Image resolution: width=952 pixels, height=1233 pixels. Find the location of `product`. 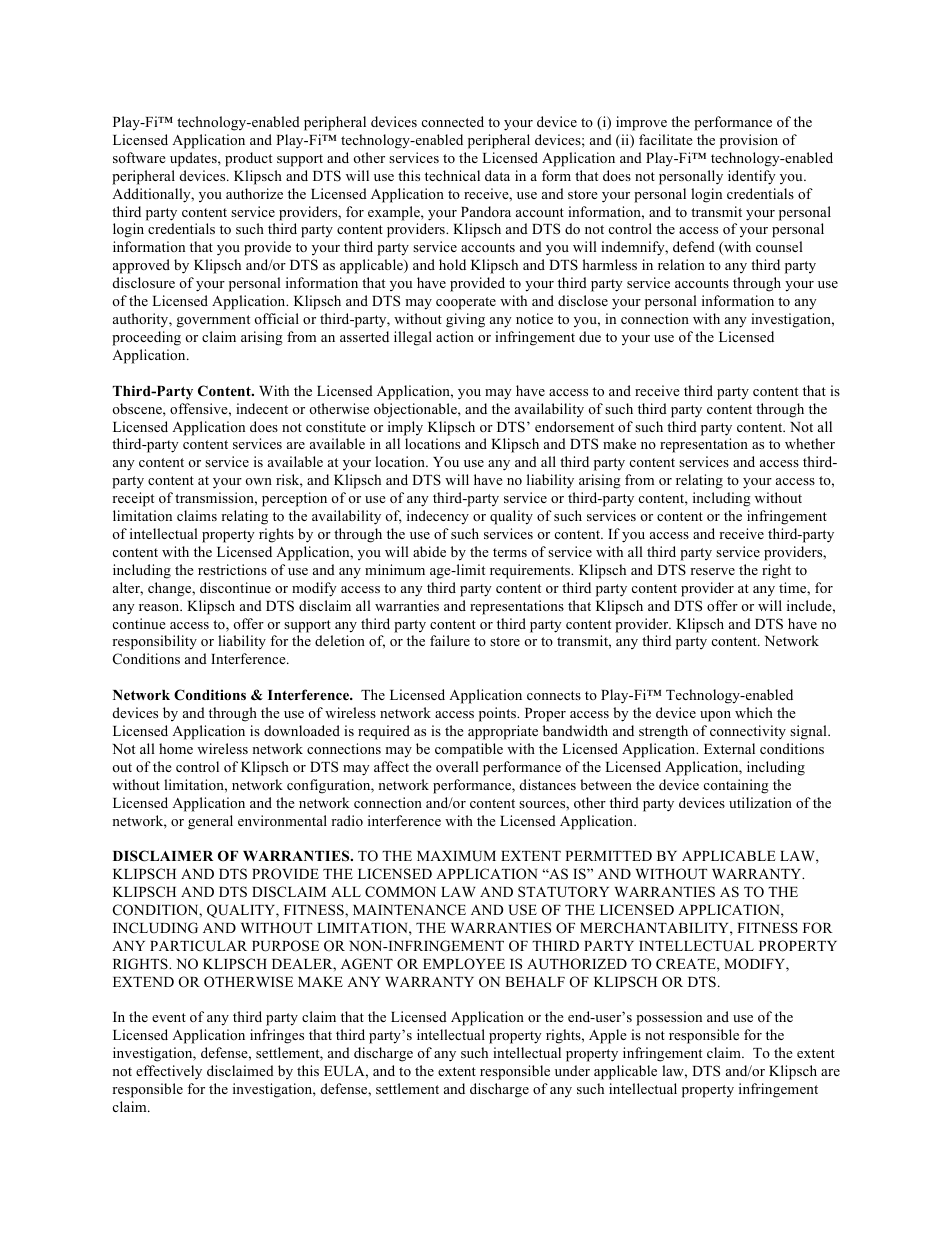

product is located at coordinates (248, 159).
